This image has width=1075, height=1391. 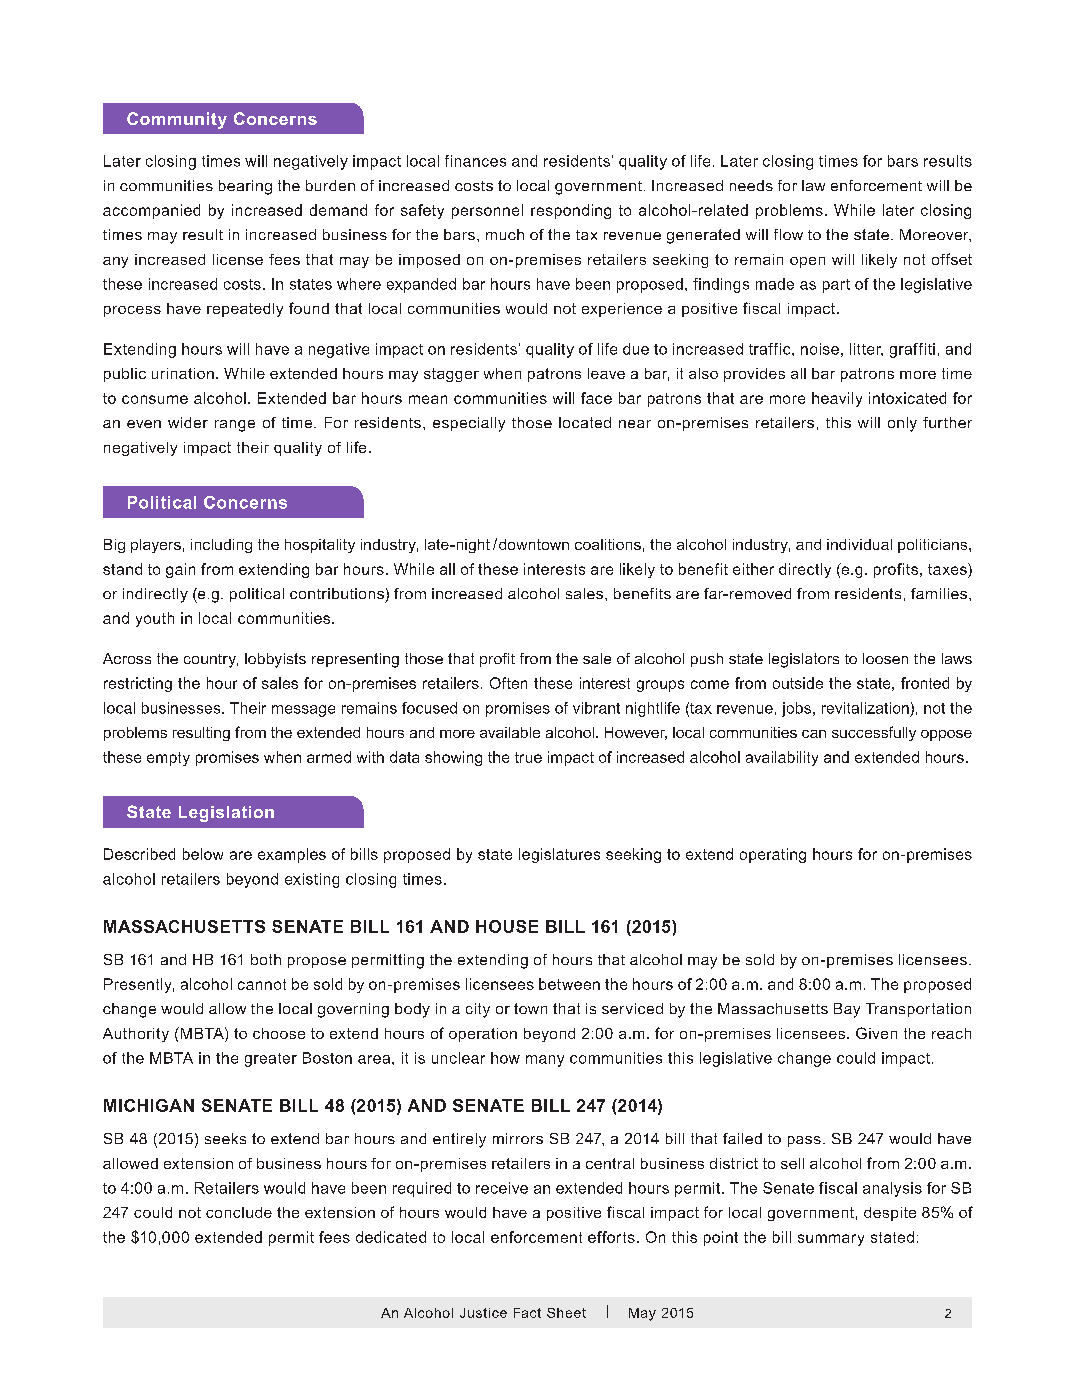 I want to click on conclude, so click(x=239, y=1212).
